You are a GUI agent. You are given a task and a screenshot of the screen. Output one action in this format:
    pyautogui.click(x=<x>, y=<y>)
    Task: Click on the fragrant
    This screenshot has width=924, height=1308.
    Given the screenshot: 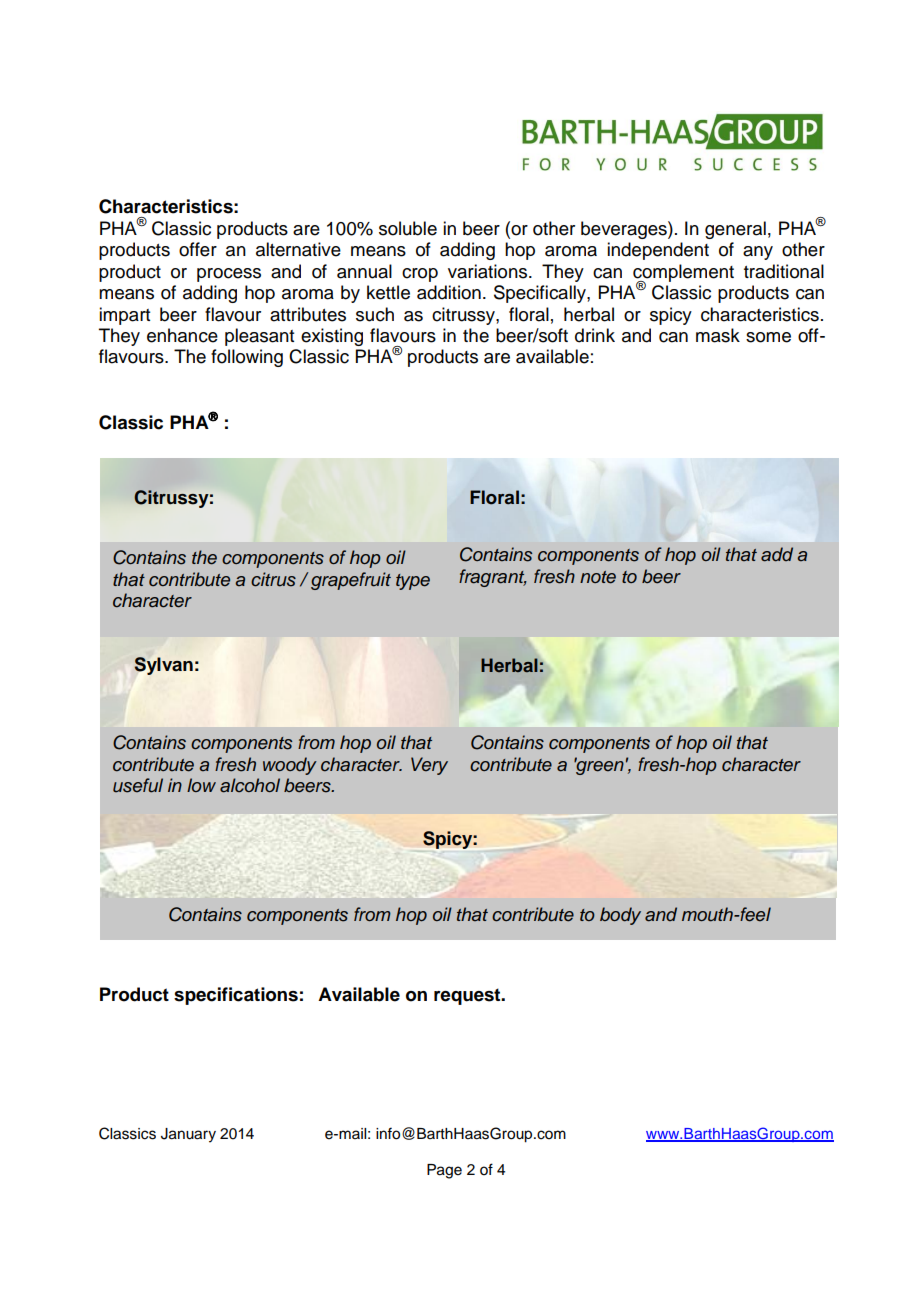 What is the action you would take?
    pyautogui.click(x=493, y=578)
